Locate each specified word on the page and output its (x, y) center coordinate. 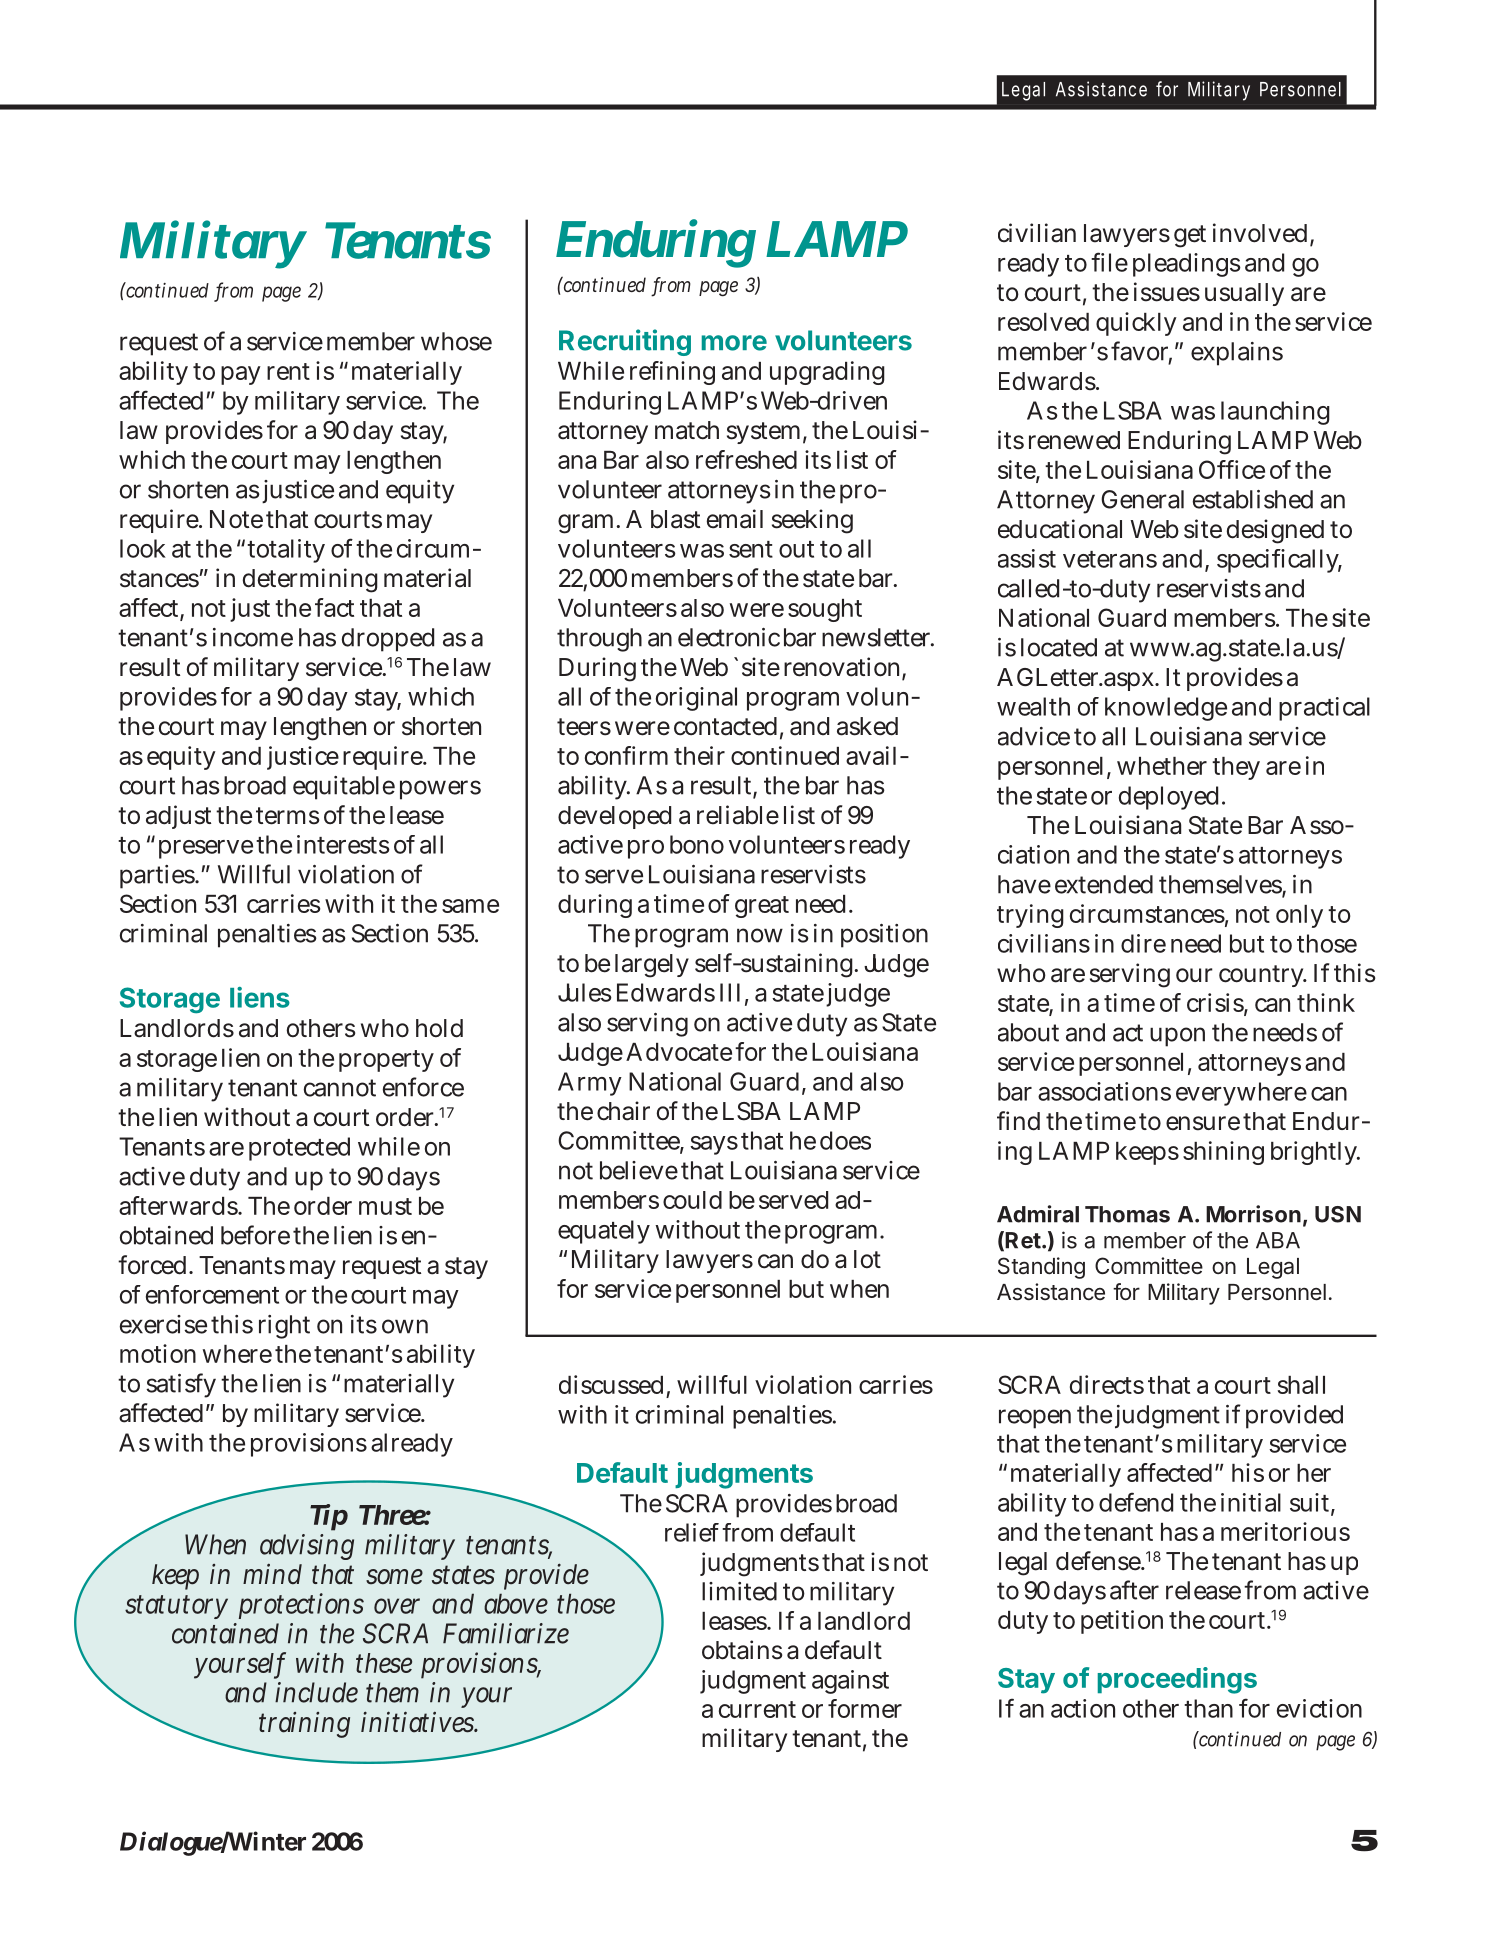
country (1263, 976)
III (730, 992)
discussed (611, 1384)
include (316, 1692)
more (734, 343)
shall (1301, 1385)
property (386, 1061)
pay (241, 375)
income (253, 637)
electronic (729, 637)
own (405, 1326)
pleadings (1187, 265)
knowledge (1166, 709)
